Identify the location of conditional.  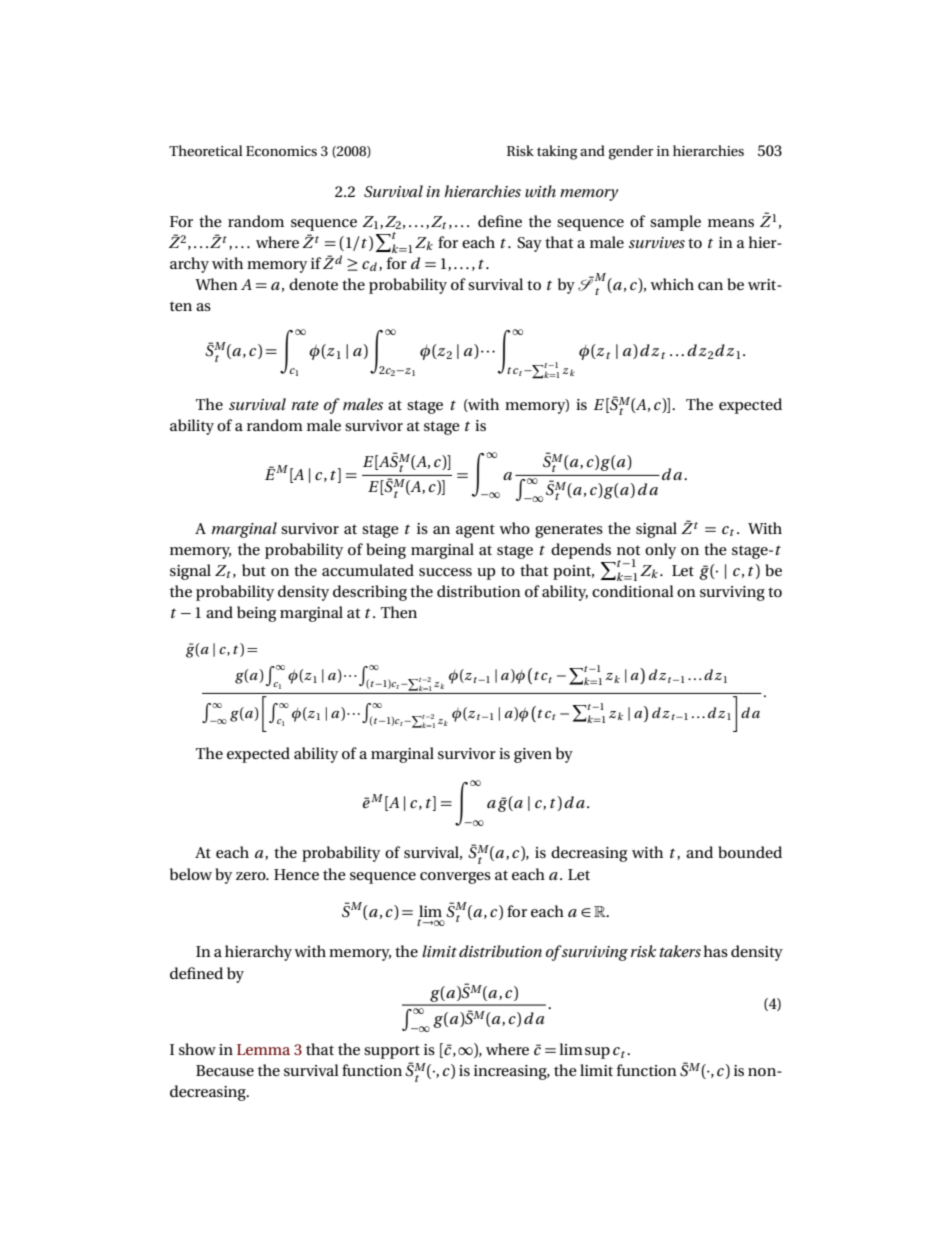
(633, 591).
